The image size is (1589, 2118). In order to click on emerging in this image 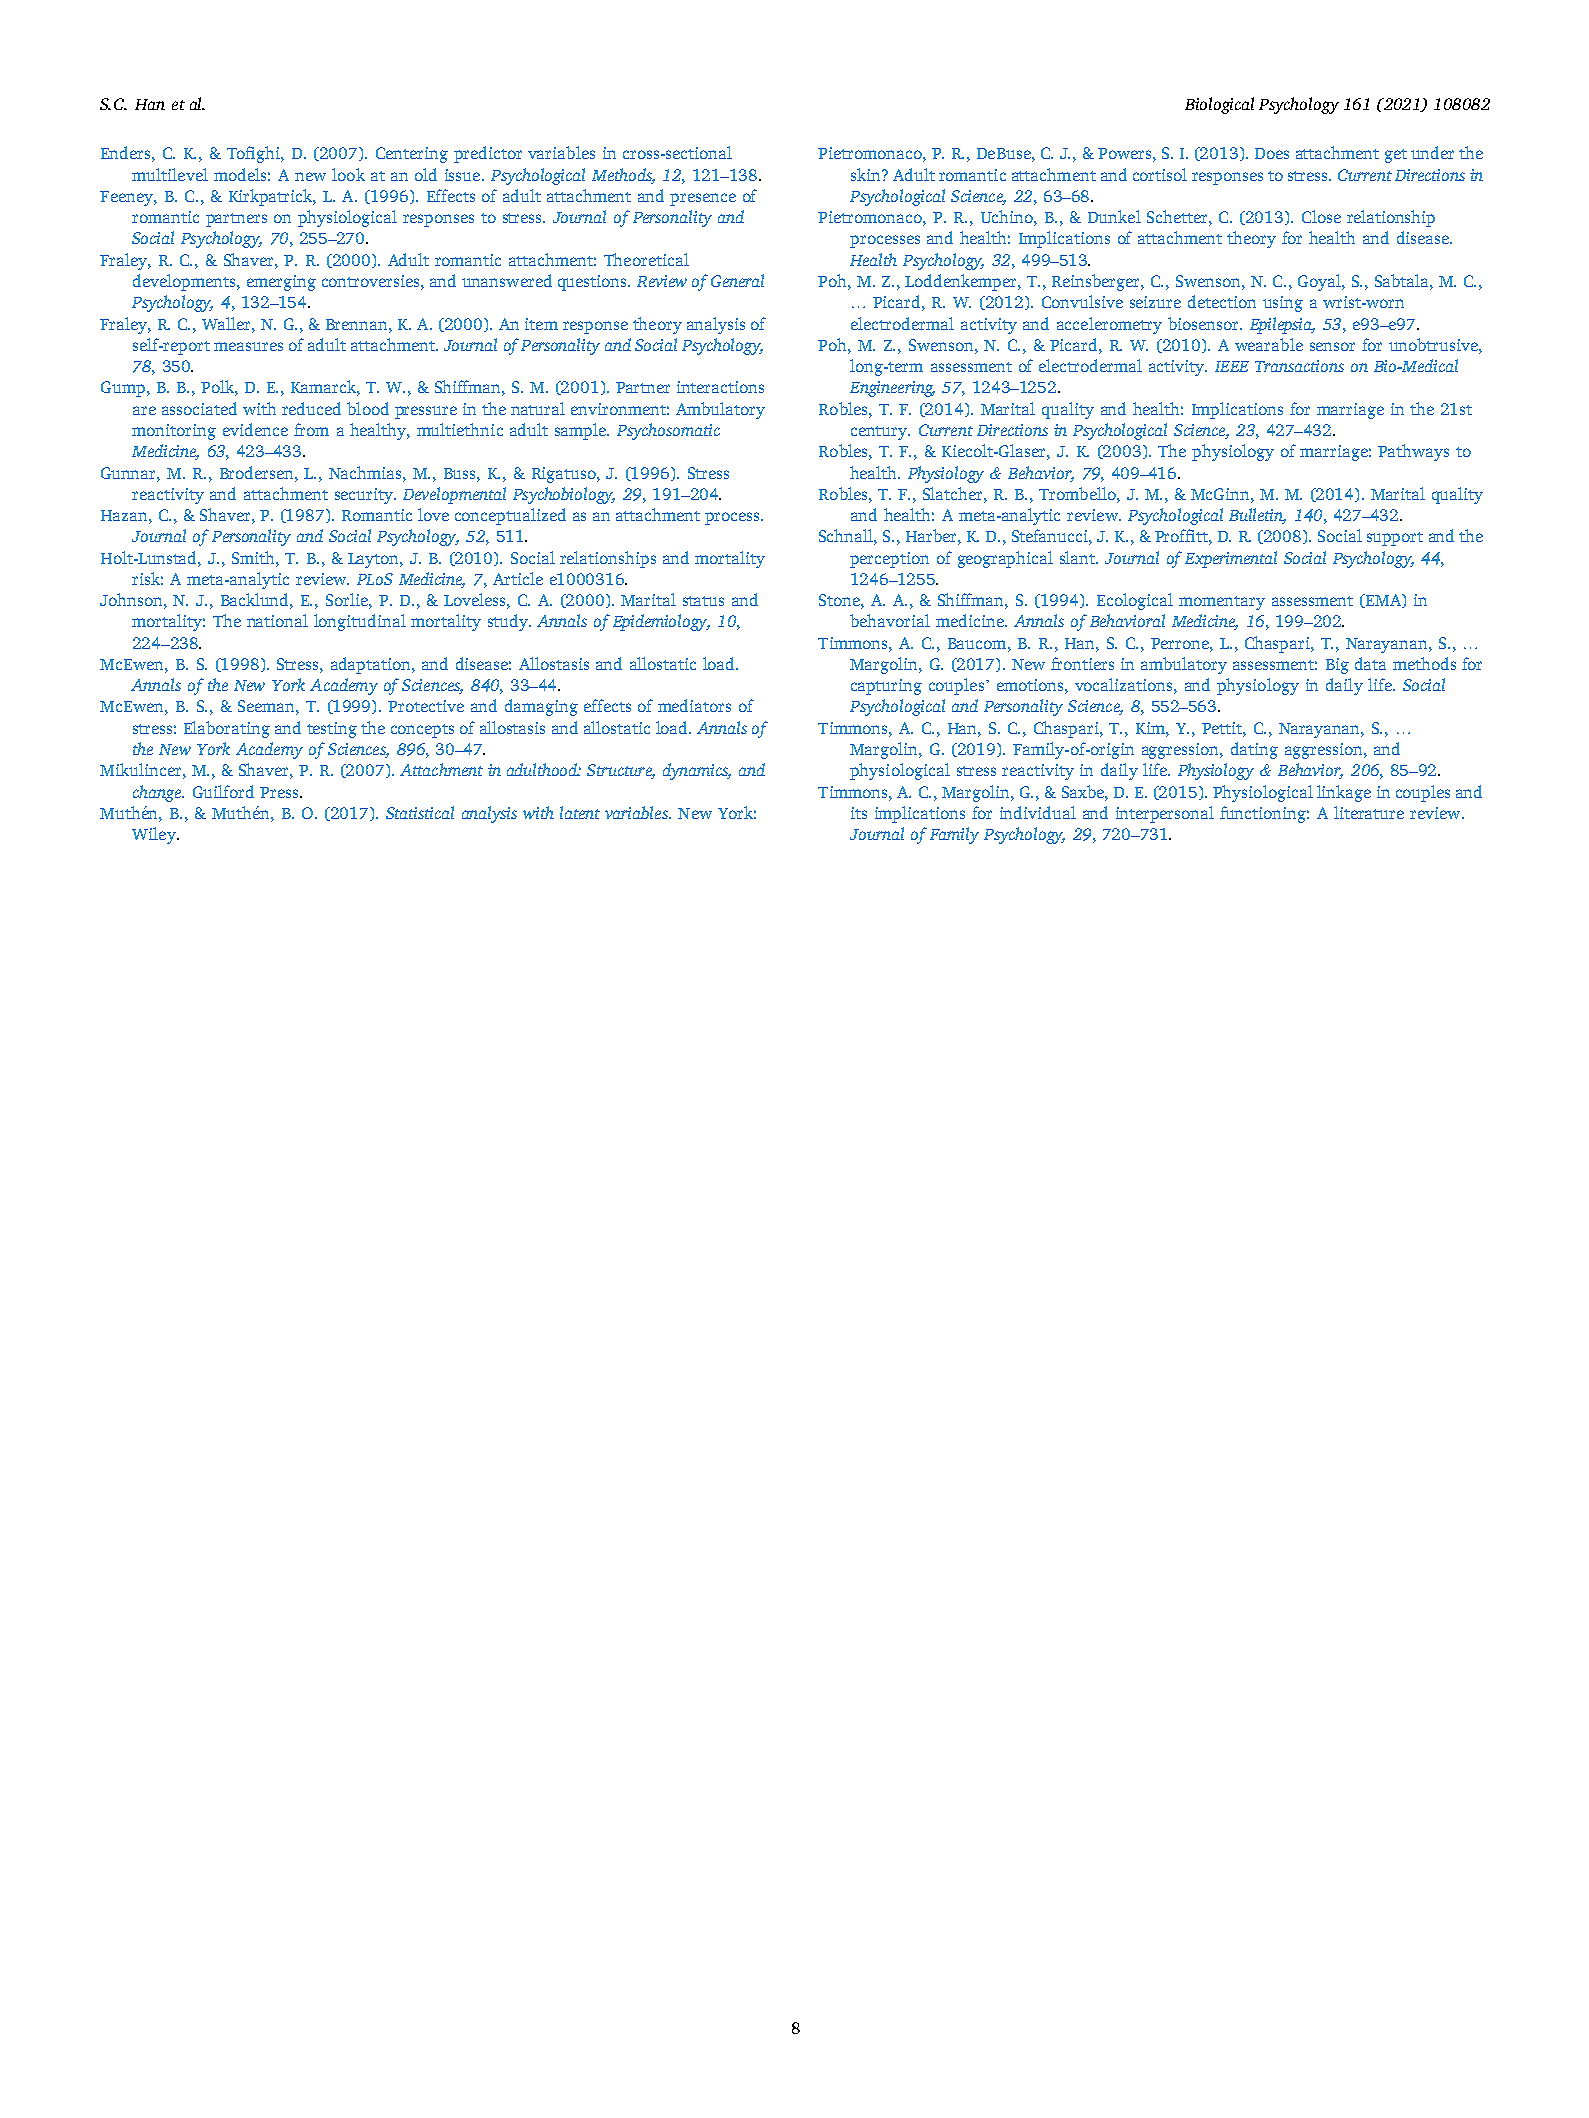, I will do `click(281, 283)`.
